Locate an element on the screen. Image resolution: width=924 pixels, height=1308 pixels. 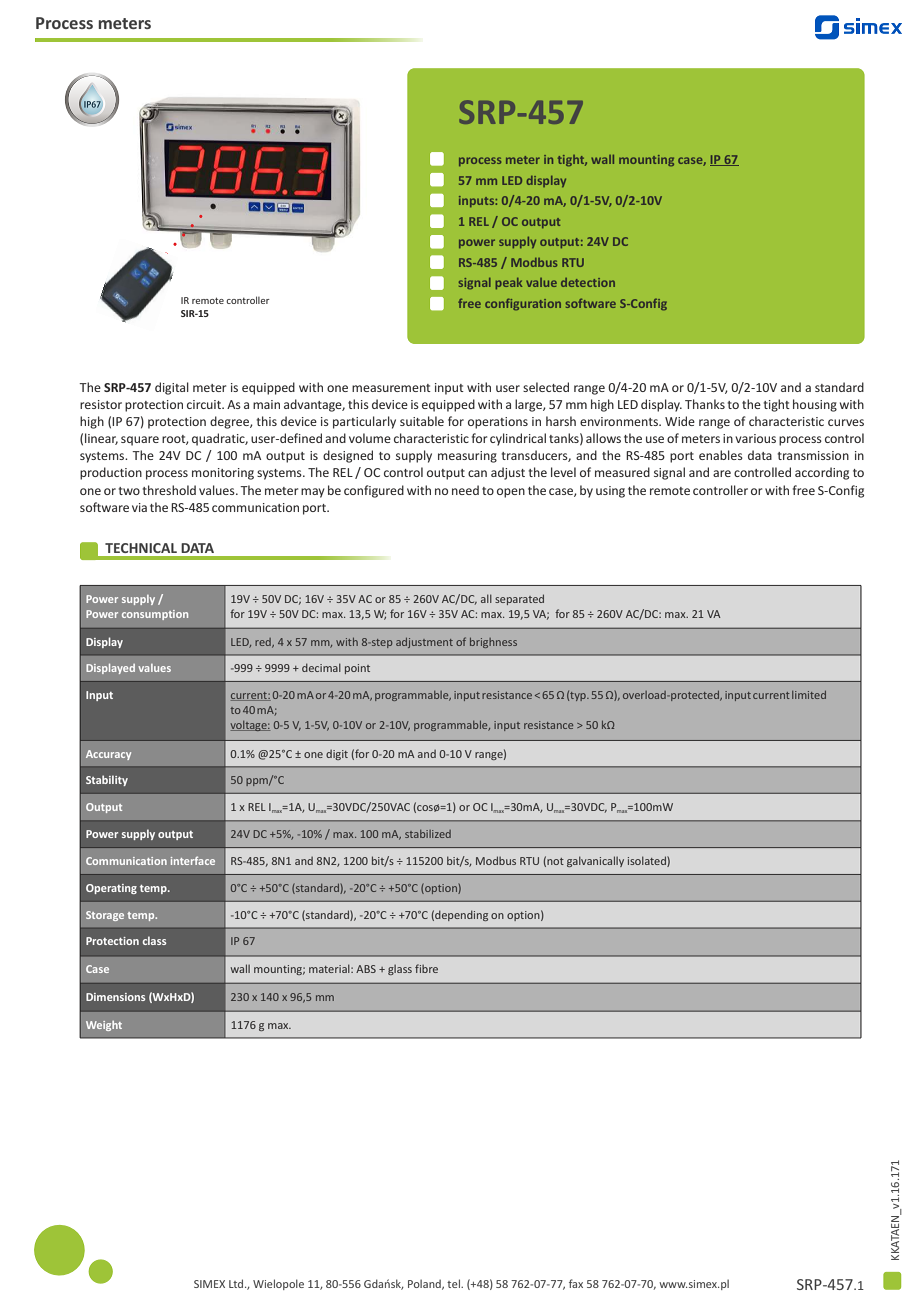
Stability is located at coordinates (107, 780).
